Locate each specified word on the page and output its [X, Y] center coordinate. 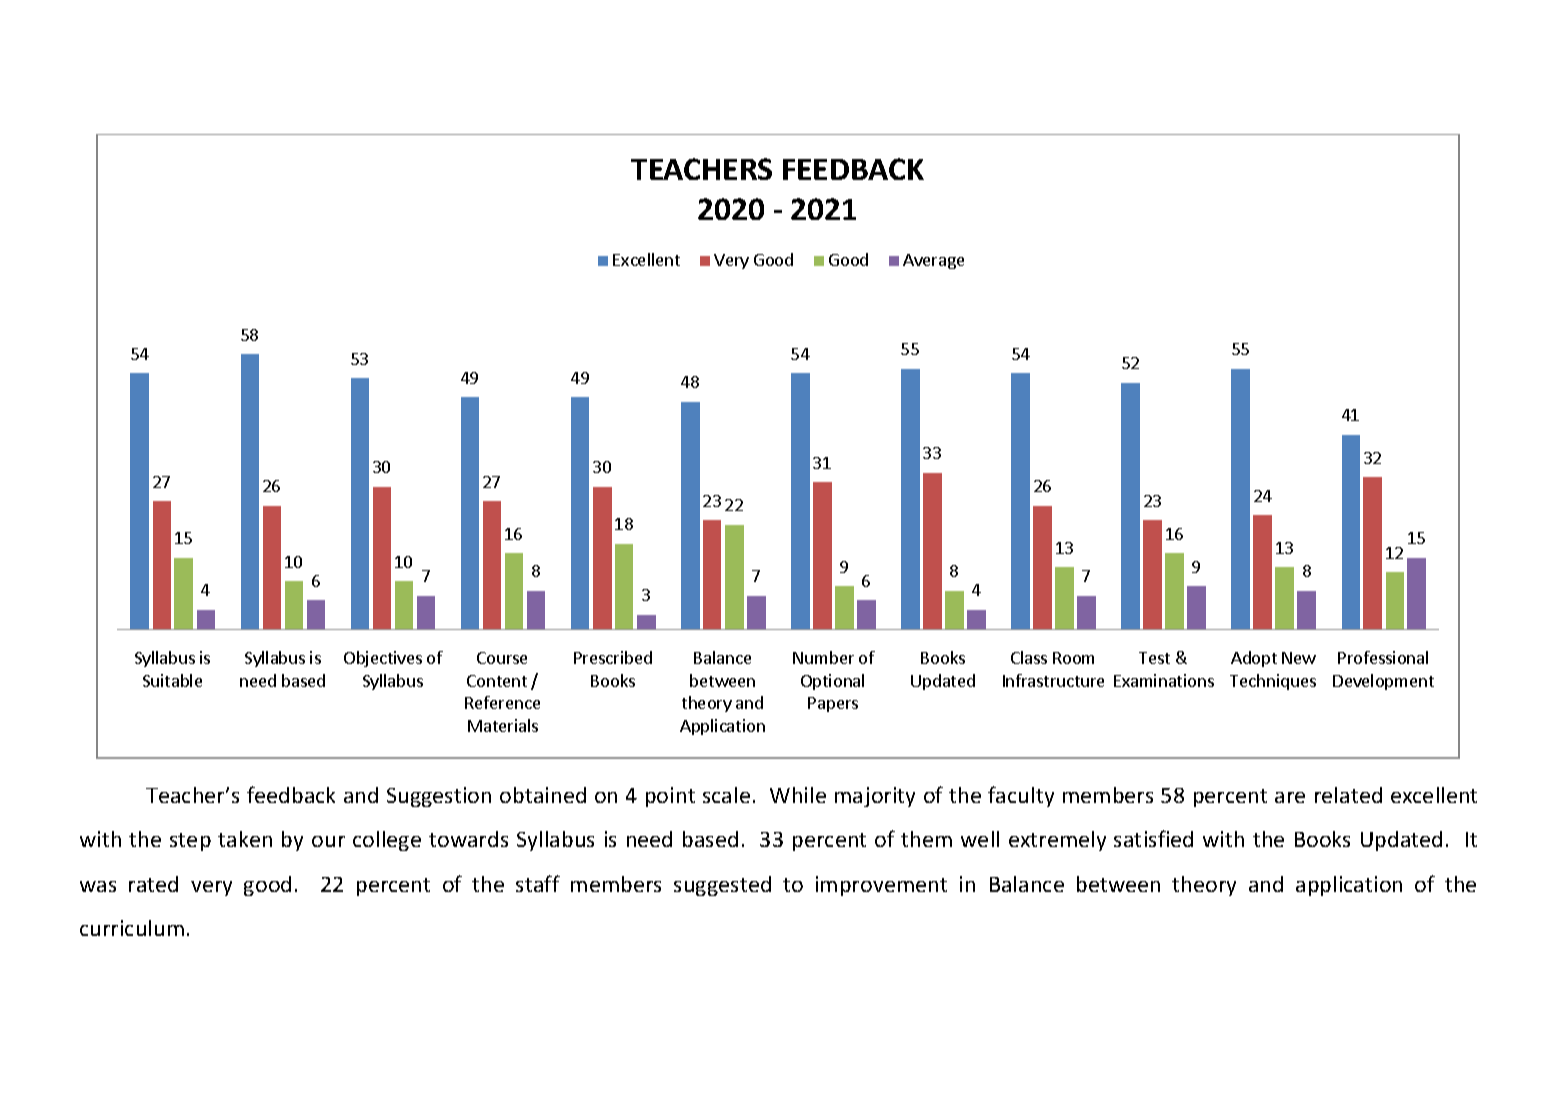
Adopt [1254, 659]
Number [823, 657]
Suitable [172, 680]
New [1299, 658]
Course [502, 658]
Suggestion [439, 797]
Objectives [383, 659]
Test [1154, 658]
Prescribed [613, 657]
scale [726, 795]
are [1290, 797]
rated [153, 884]
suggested [722, 886]
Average [933, 261]
